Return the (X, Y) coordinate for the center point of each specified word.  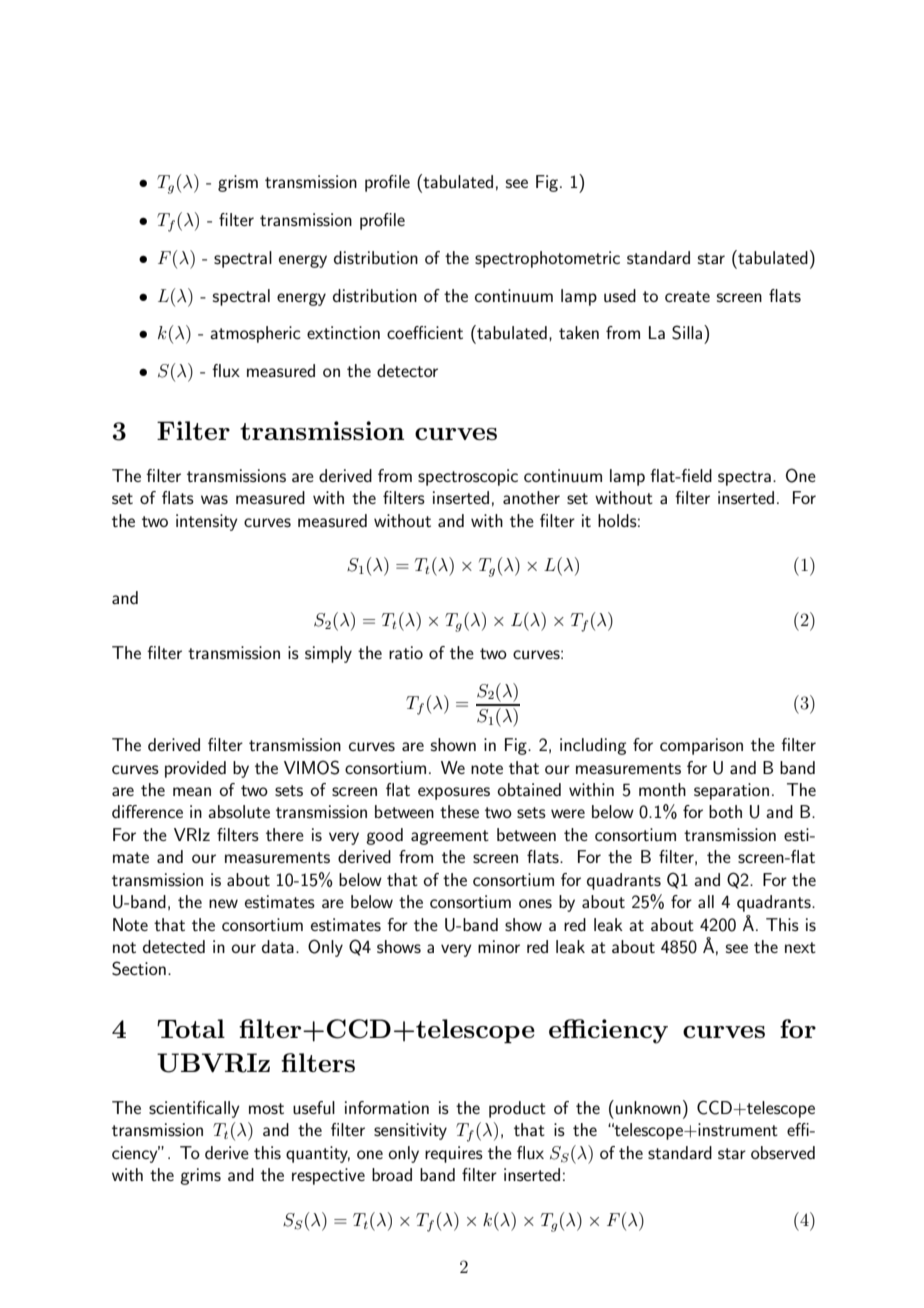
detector (407, 370)
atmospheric (255, 334)
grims (200, 1176)
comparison (701, 746)
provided (195, 769)
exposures (454, 793)
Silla (688, 332)
